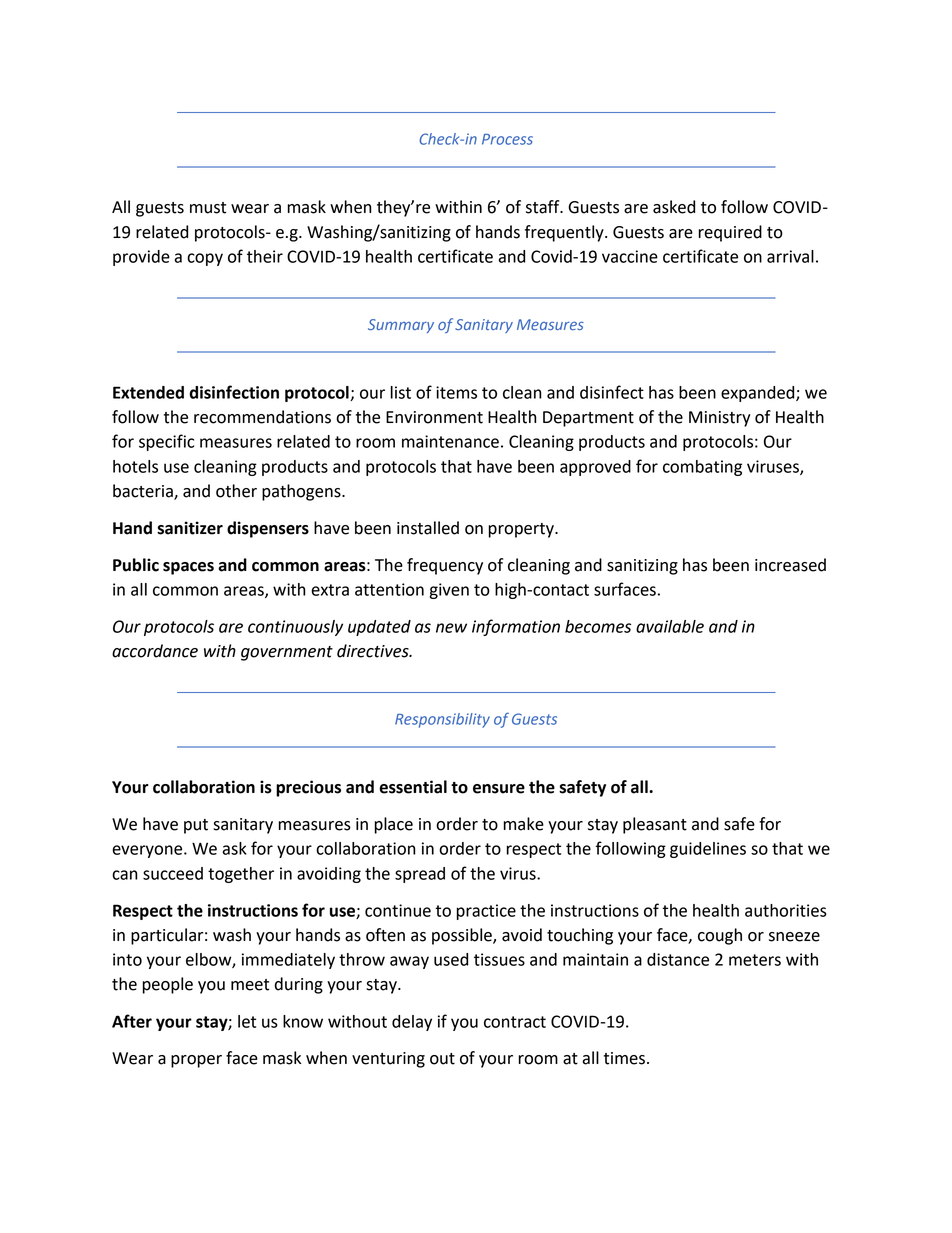  I want to click on maintenance, so click(450, 441).
